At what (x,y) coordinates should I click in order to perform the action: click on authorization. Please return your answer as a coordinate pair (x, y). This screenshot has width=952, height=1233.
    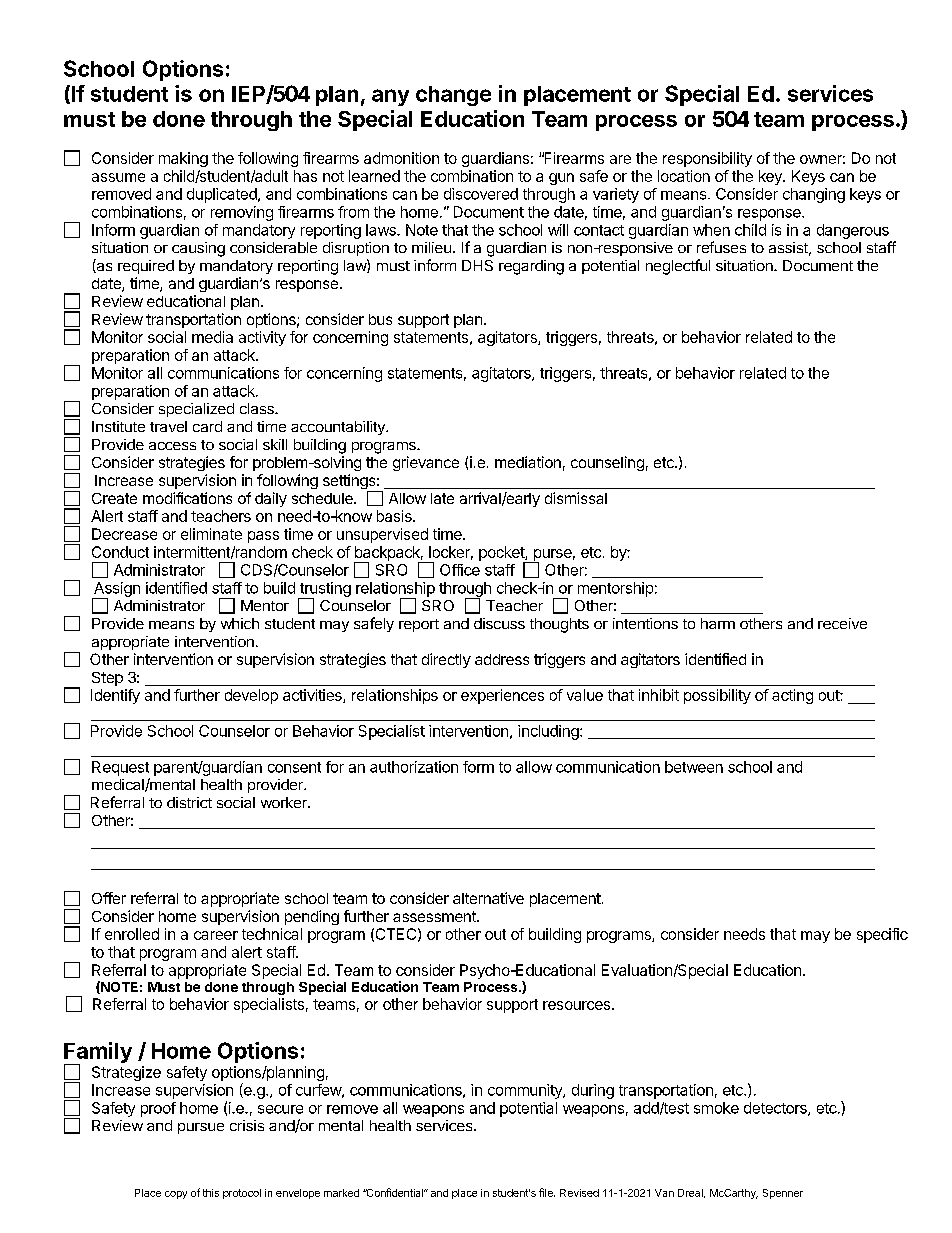
    Looking at the image, I should click on (414, 767).
